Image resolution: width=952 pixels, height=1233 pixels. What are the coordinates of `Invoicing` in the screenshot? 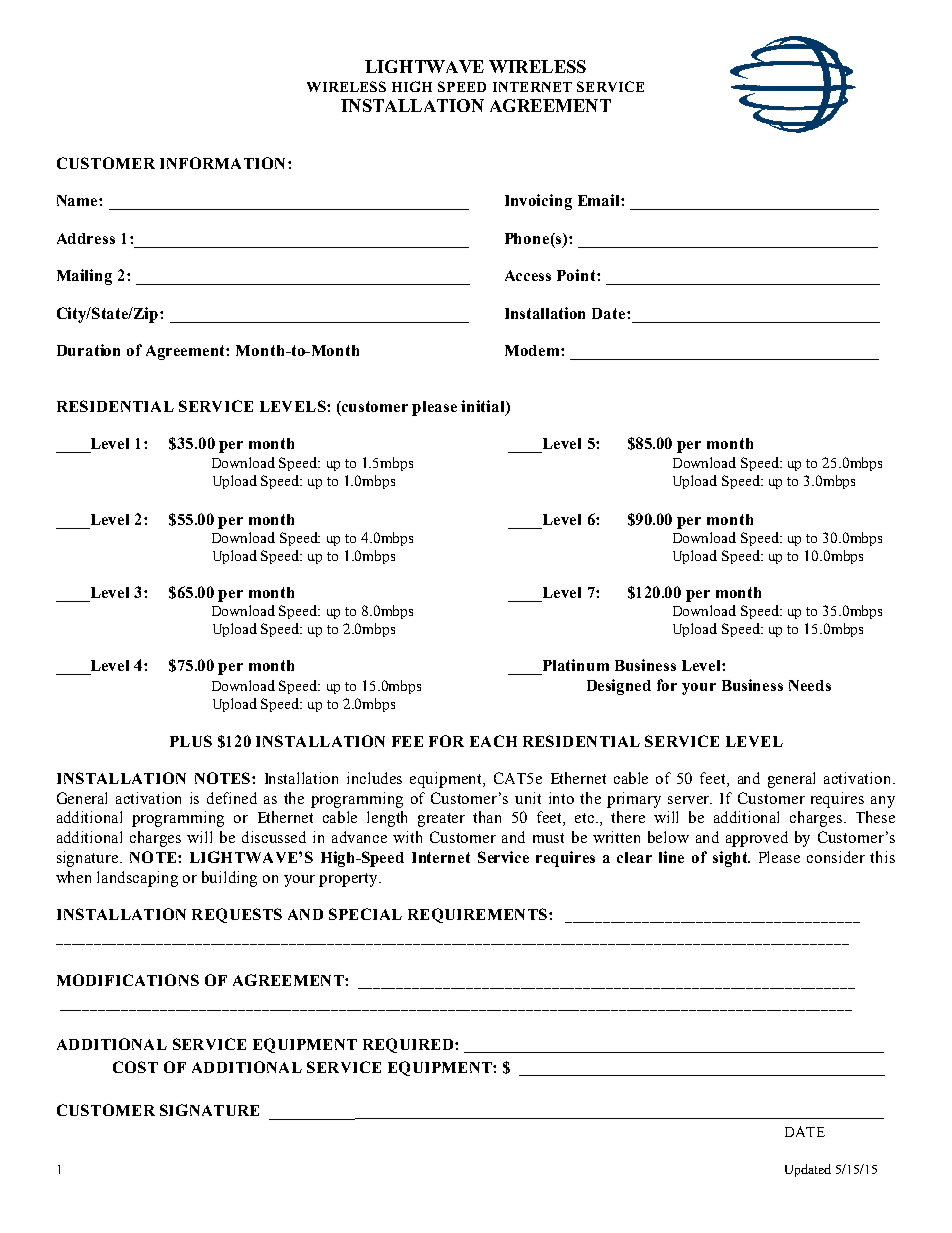 It's located at (538, 202).
